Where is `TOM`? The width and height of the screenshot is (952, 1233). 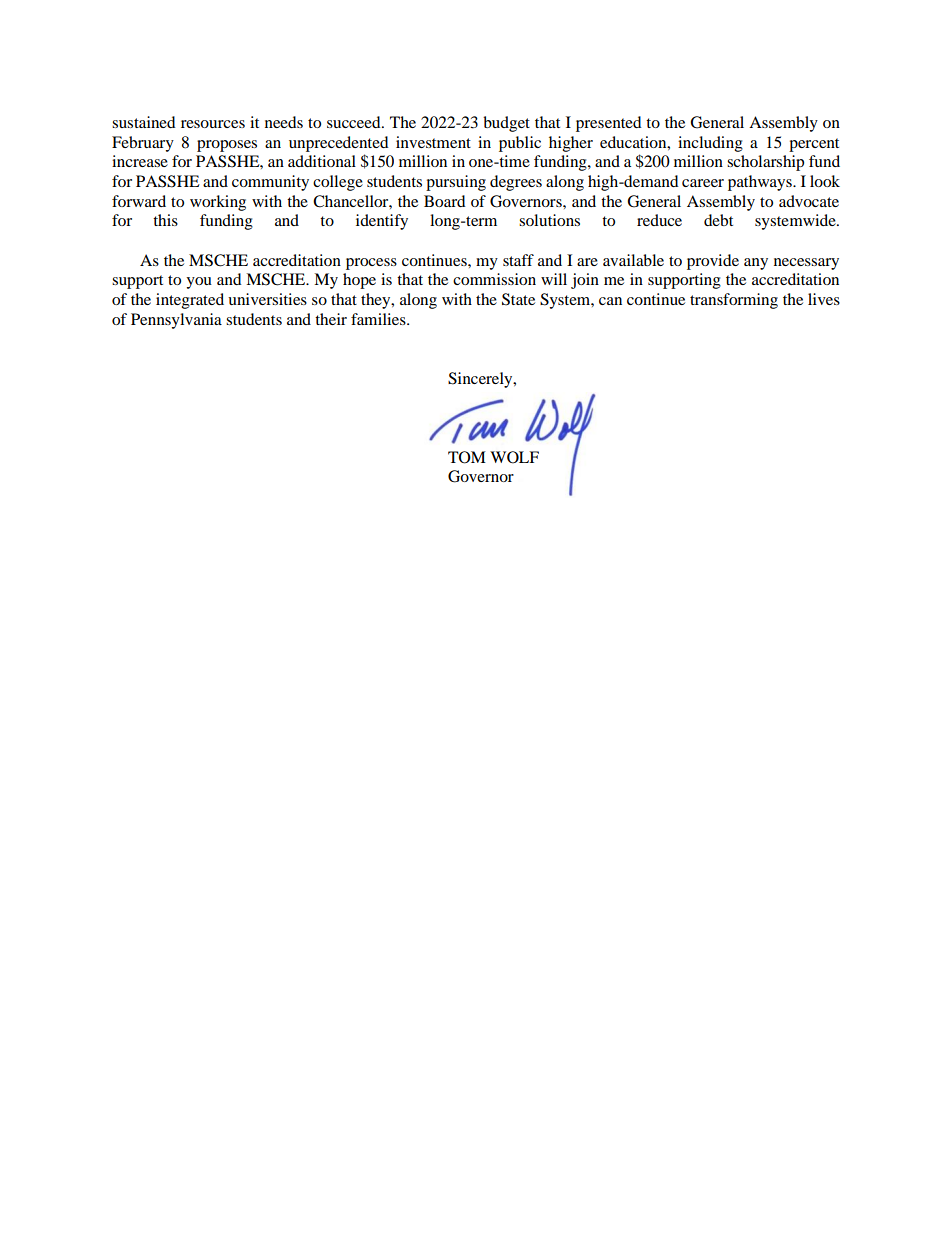 TOM is located at coordinates (467, 457).
